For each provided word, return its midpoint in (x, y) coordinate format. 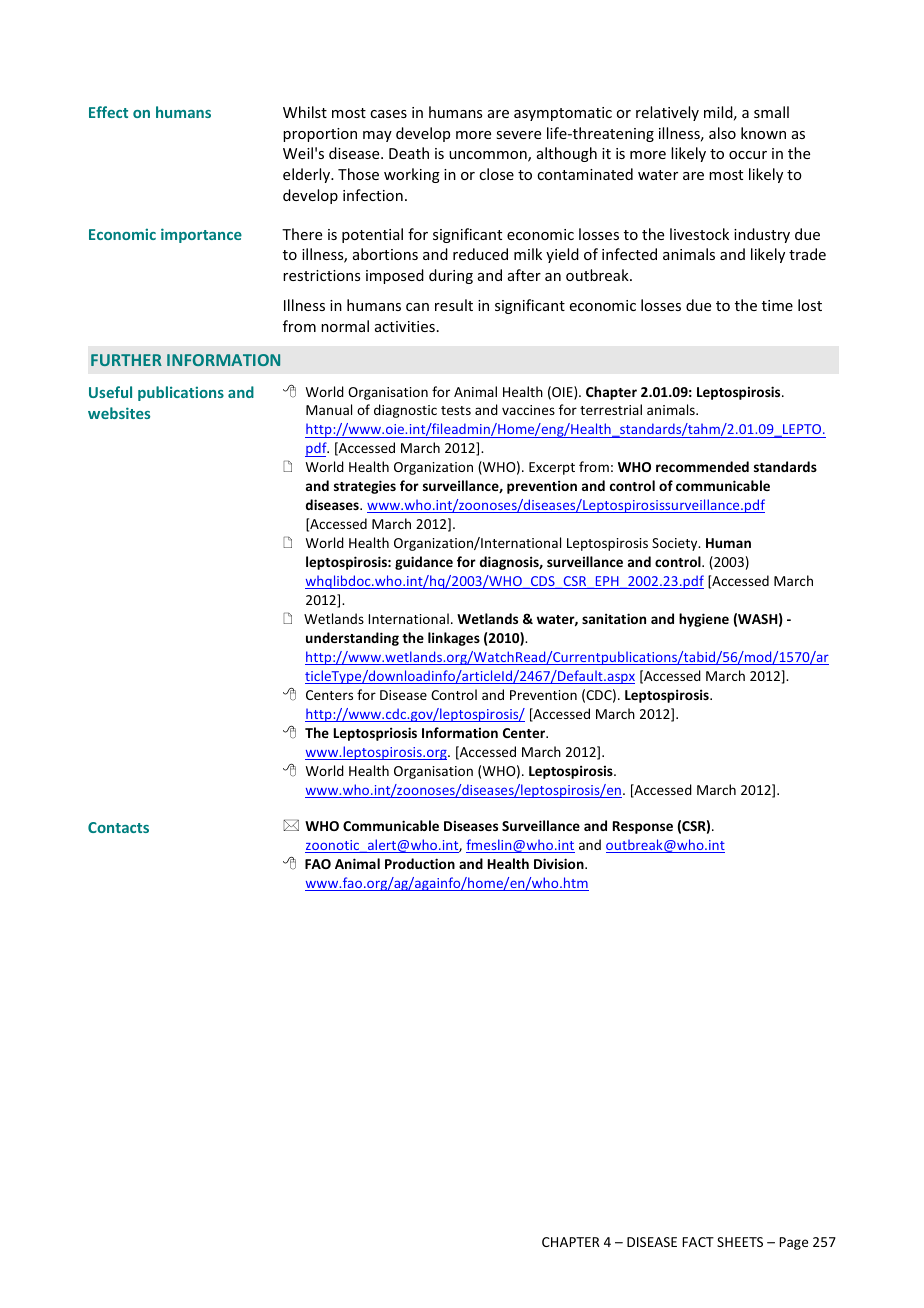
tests (456, 410)
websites (119, 413)
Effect (108, 112)
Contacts (118, 827)
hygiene (704, 620)
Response (643, 827)
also (722, 133)
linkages (454, 639)
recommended (702, 466)
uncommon (489, 156)
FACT (698, 1242)
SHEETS (740, 1242)
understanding (352, 639)
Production (420, 863)
